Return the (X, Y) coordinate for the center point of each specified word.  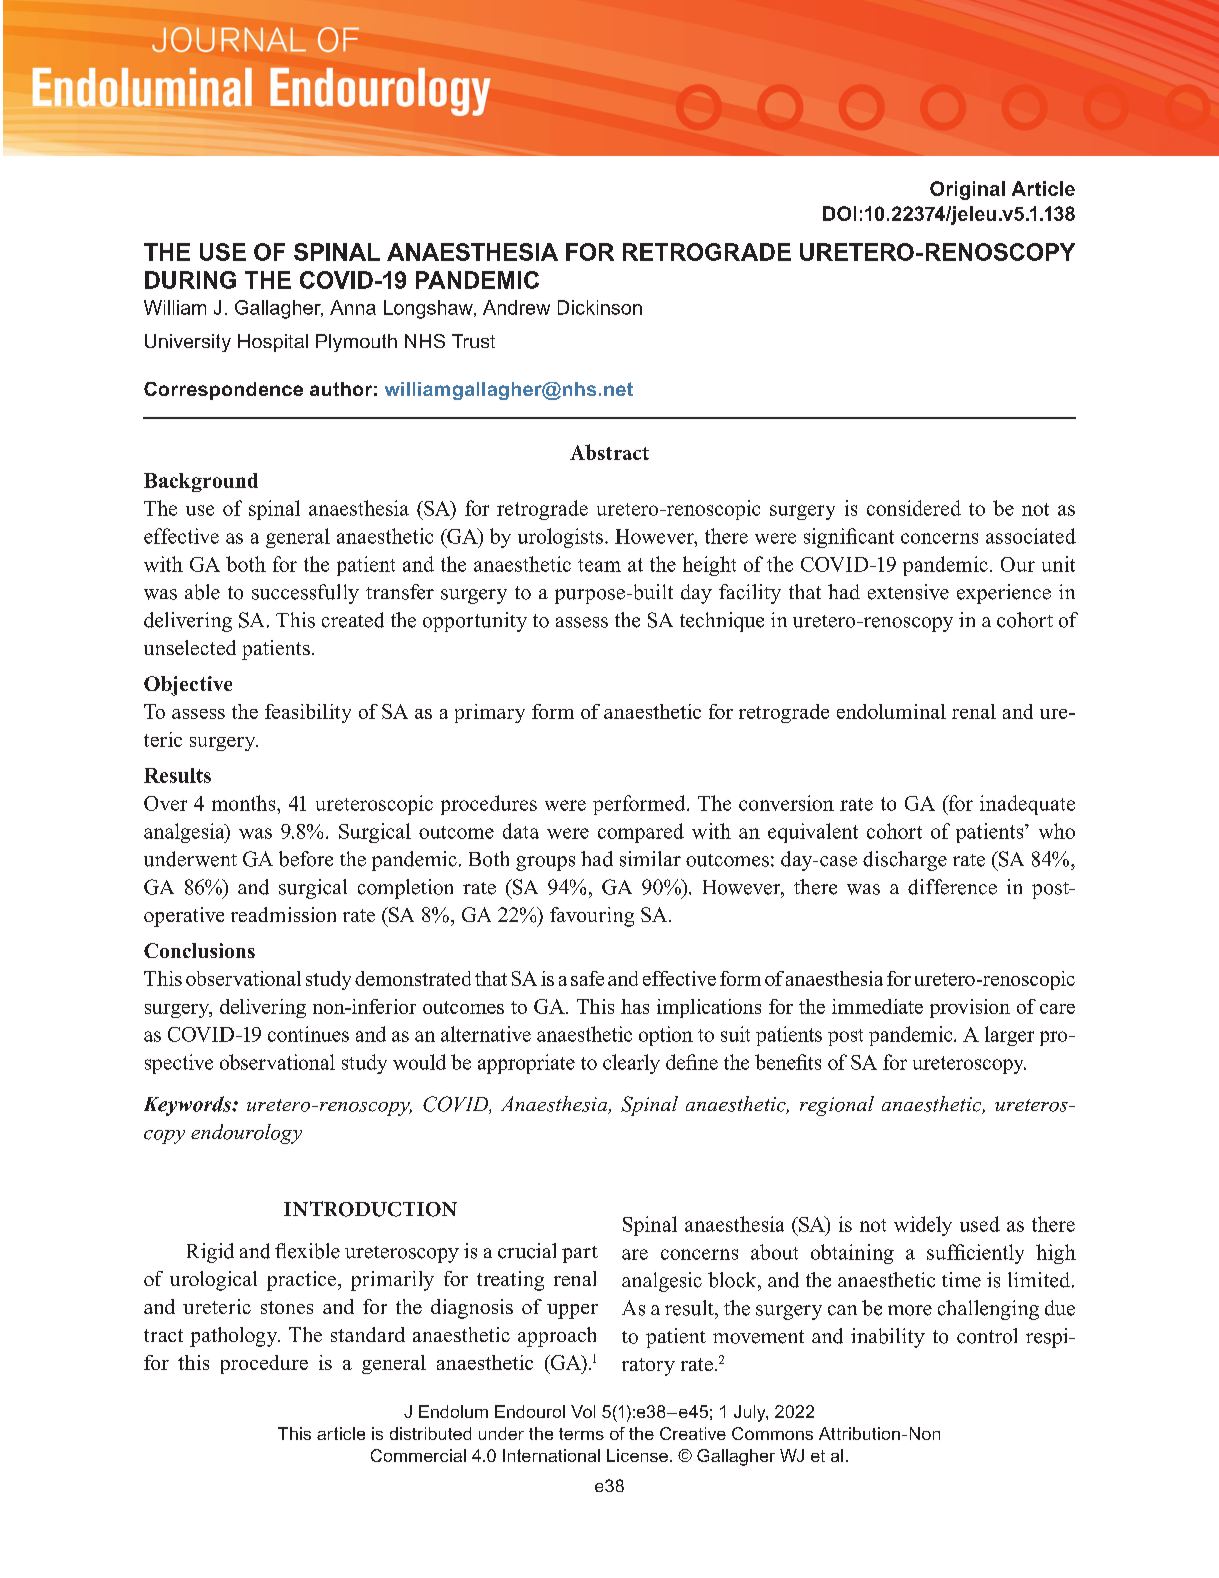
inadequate (1027, 805)
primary (490, 713)
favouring (592, 917)
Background (201, 482)
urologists (560, 538)
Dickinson (600, 307)
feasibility (308, 713)
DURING (190, 280)
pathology (235, 1337)
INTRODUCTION (370, 1209)
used (980, 1224)
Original (967, 190)
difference (952, 887)
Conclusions (199, 950)
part (580, 1254)
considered (914, 508)
